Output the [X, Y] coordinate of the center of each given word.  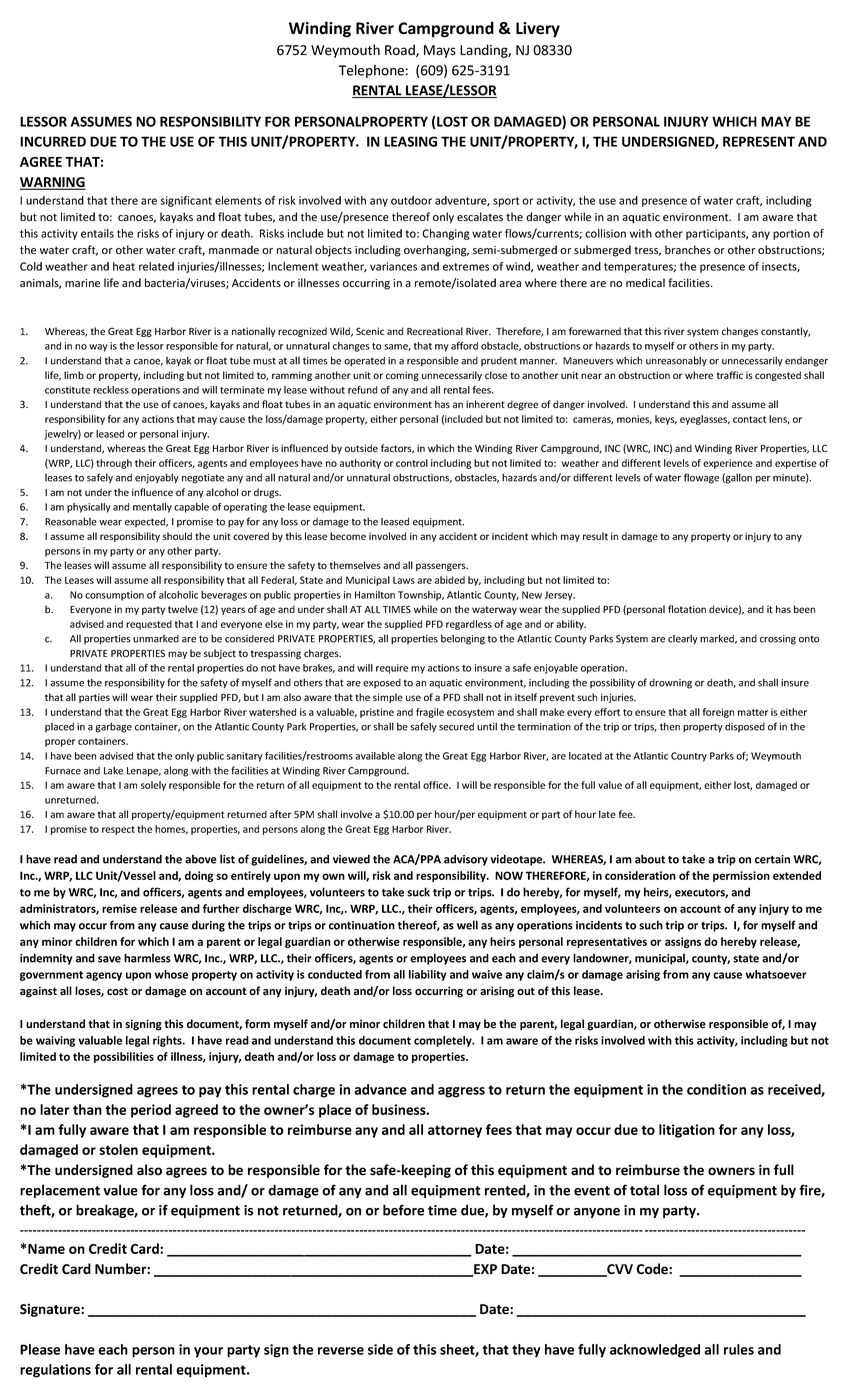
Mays [440, 51]
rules [739, 1349]
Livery [538, 30]
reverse [341, 1351]
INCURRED [53, 141]
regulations [55, 1371]
